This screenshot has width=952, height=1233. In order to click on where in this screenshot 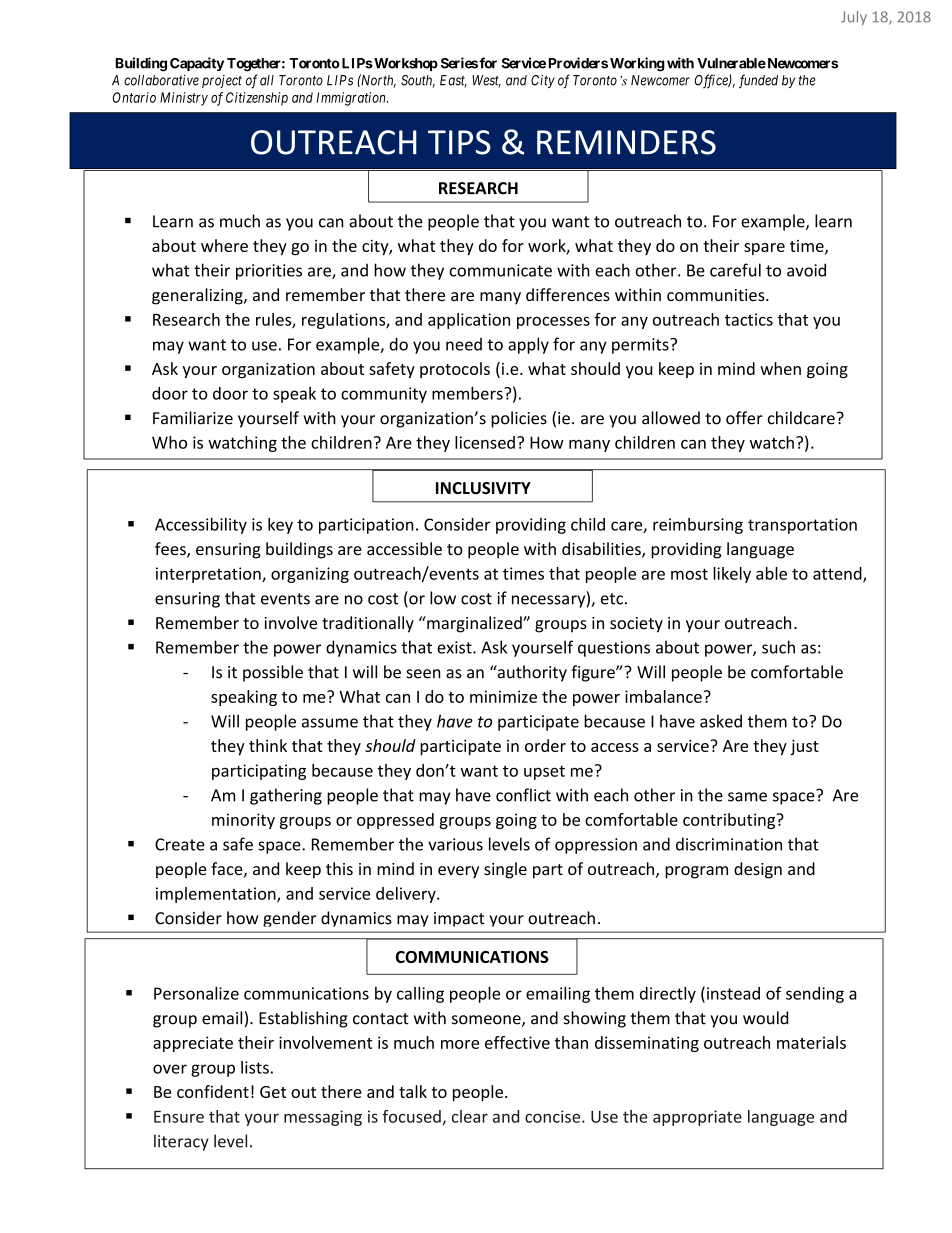, I will do `click(224, 245)`.
